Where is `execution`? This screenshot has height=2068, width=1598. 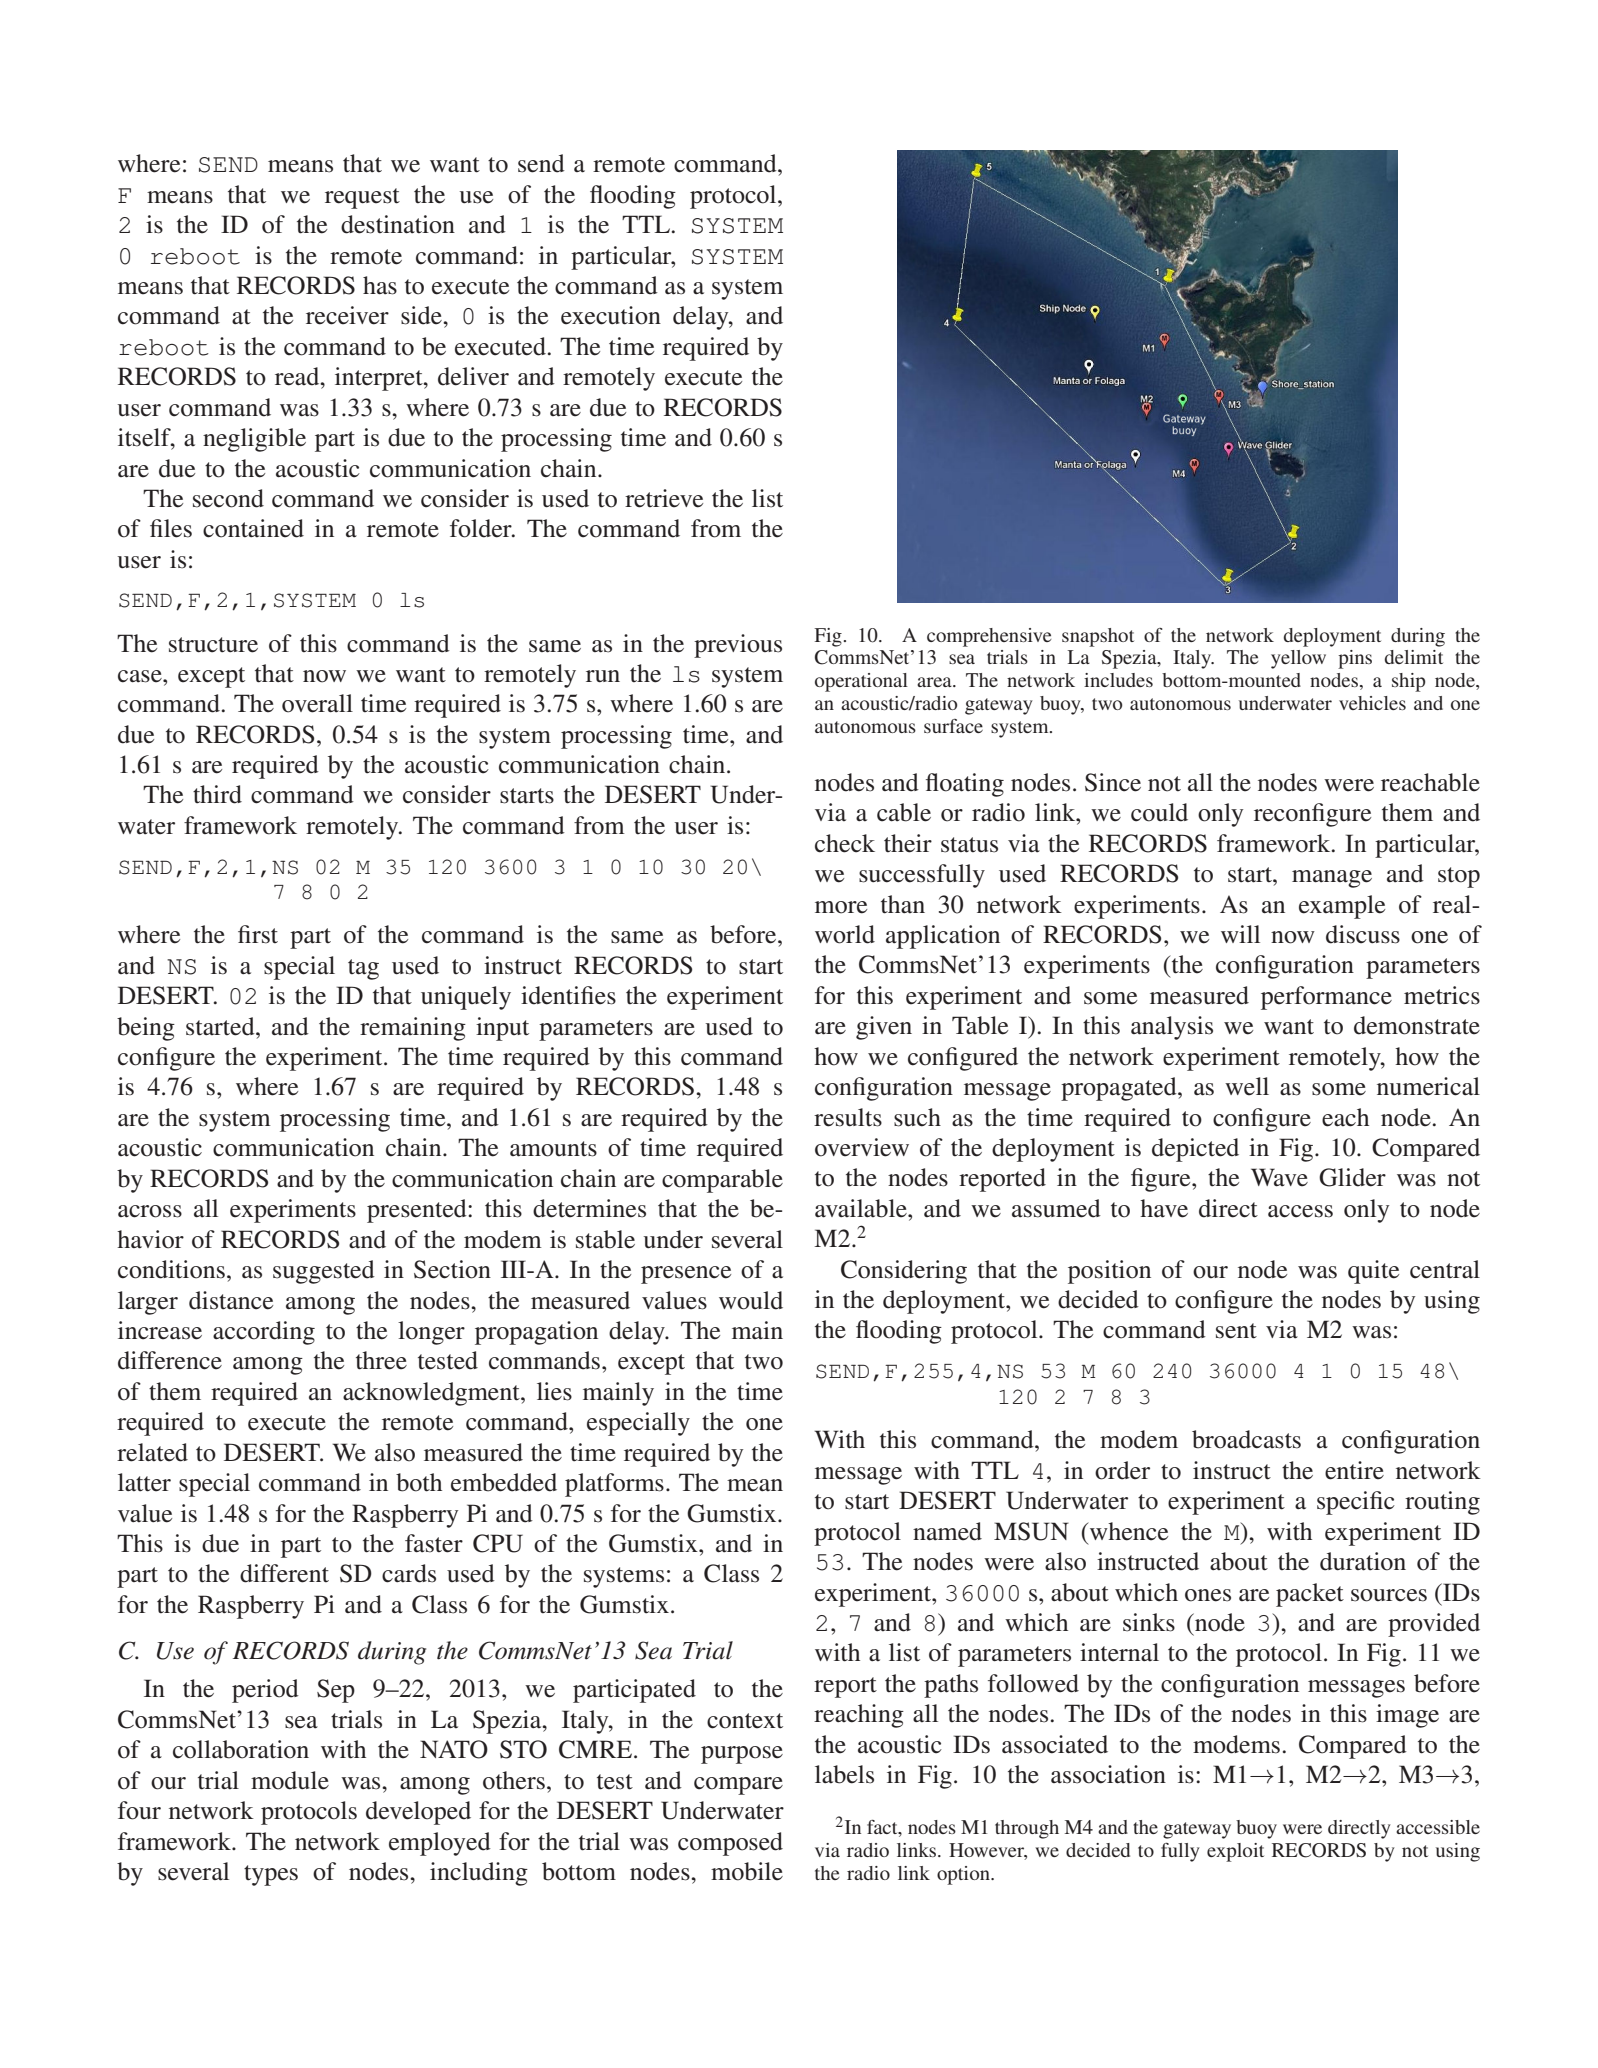
execution is located at coordinates (611, 315).
